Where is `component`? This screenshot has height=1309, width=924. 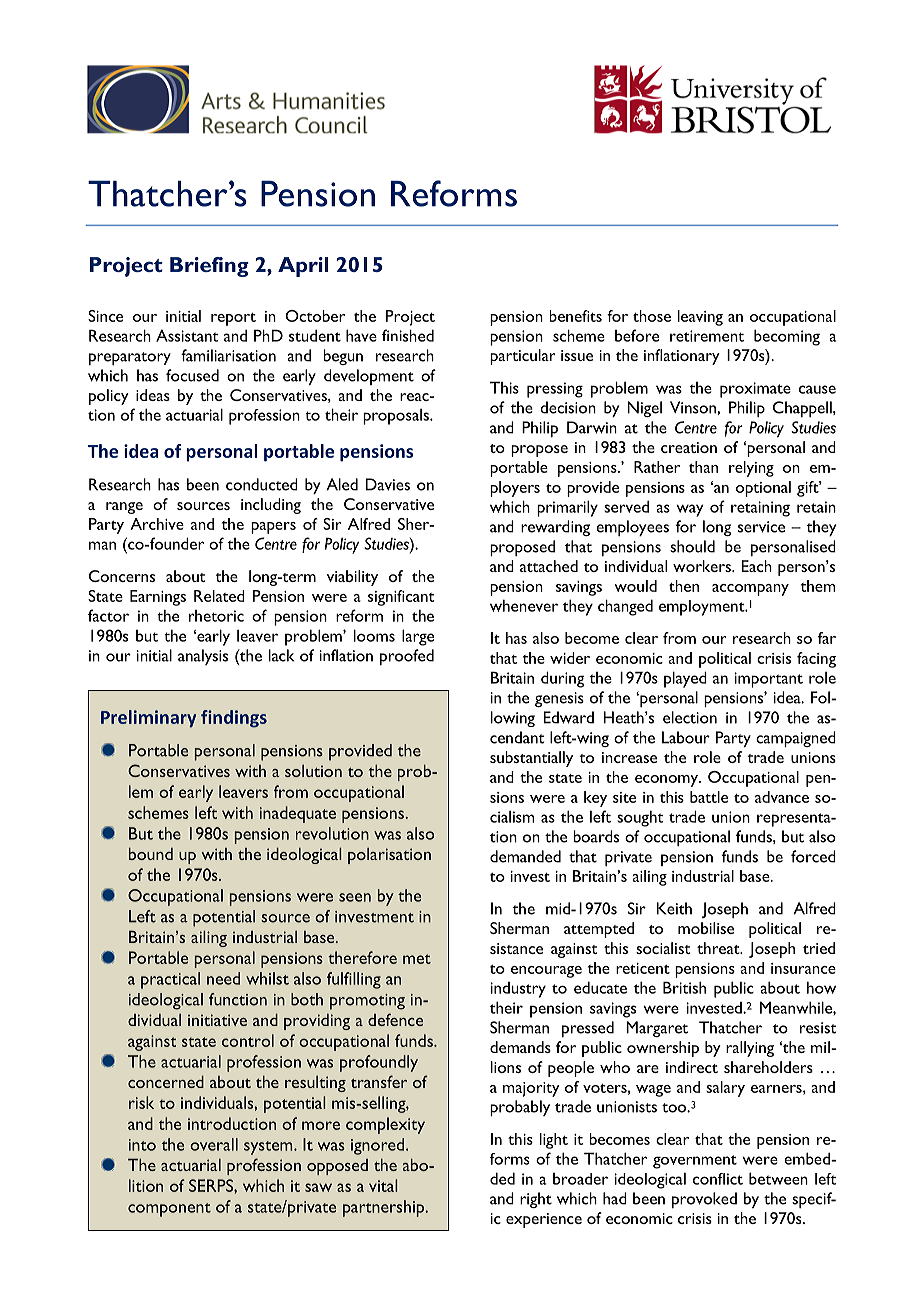
component is located at coordinates (169, 1210).
